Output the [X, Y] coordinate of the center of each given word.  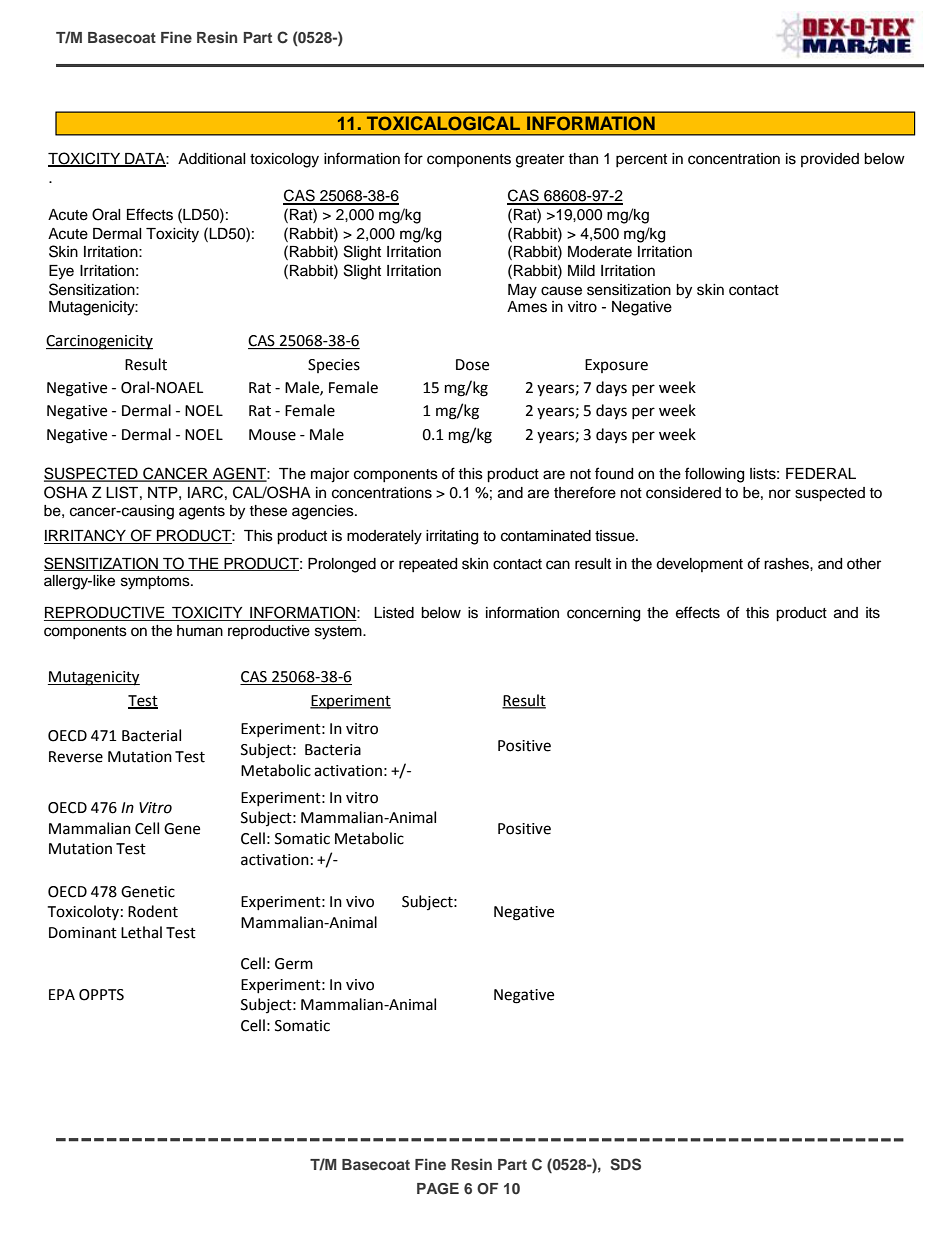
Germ [294, 964]
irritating [452, 537]
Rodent [153, 911]
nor [780, 494]
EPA [62, 994]
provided [830, 160]
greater [540, 161]
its [873, 613]
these [268, 511]
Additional [212, 159]
